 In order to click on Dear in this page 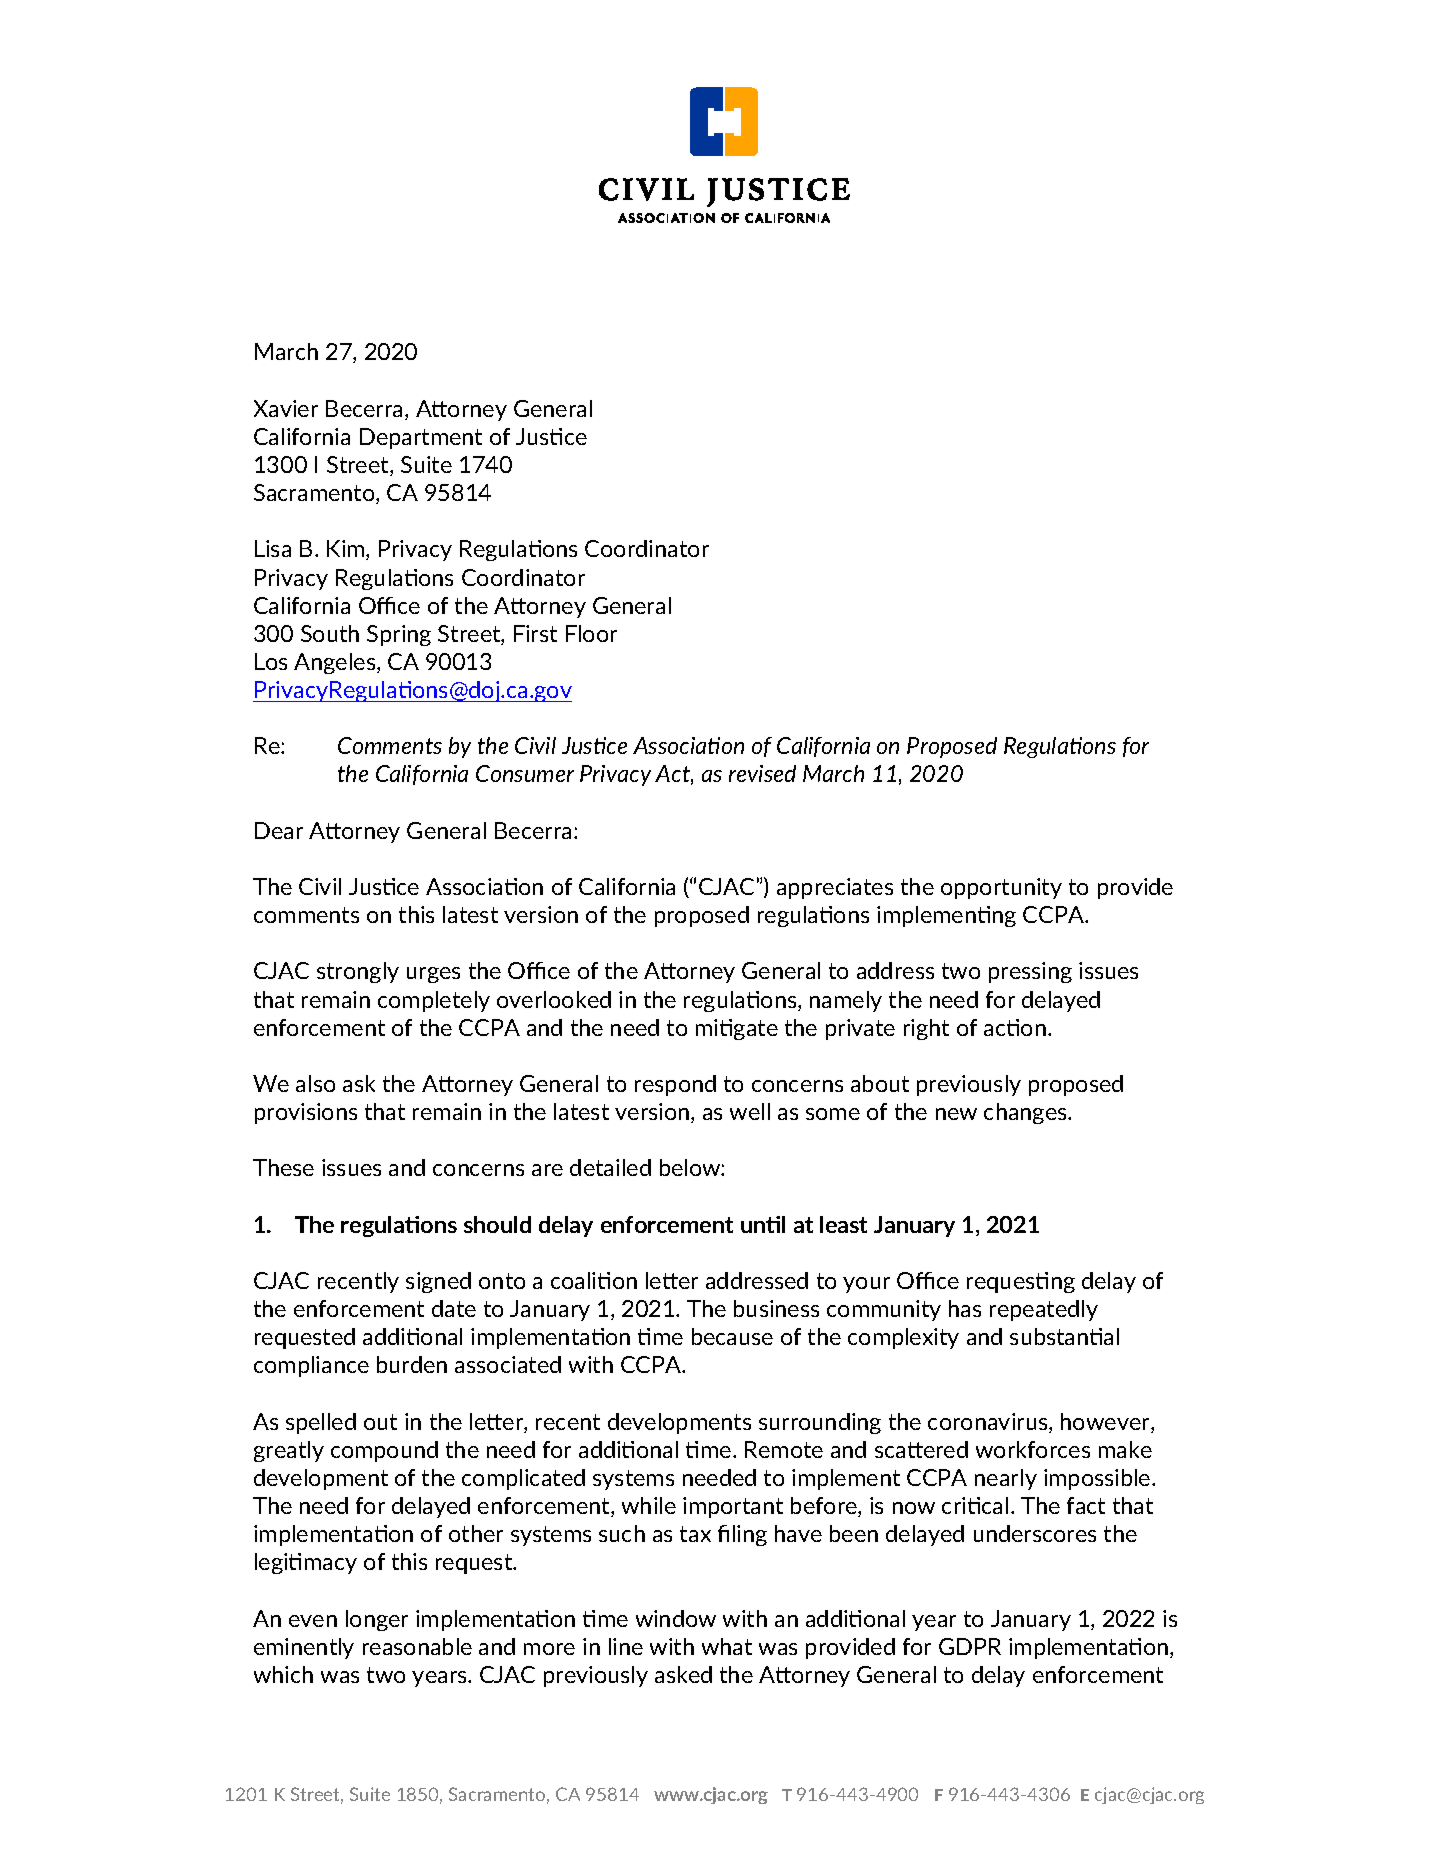, I will do `click(279, 830)`.
